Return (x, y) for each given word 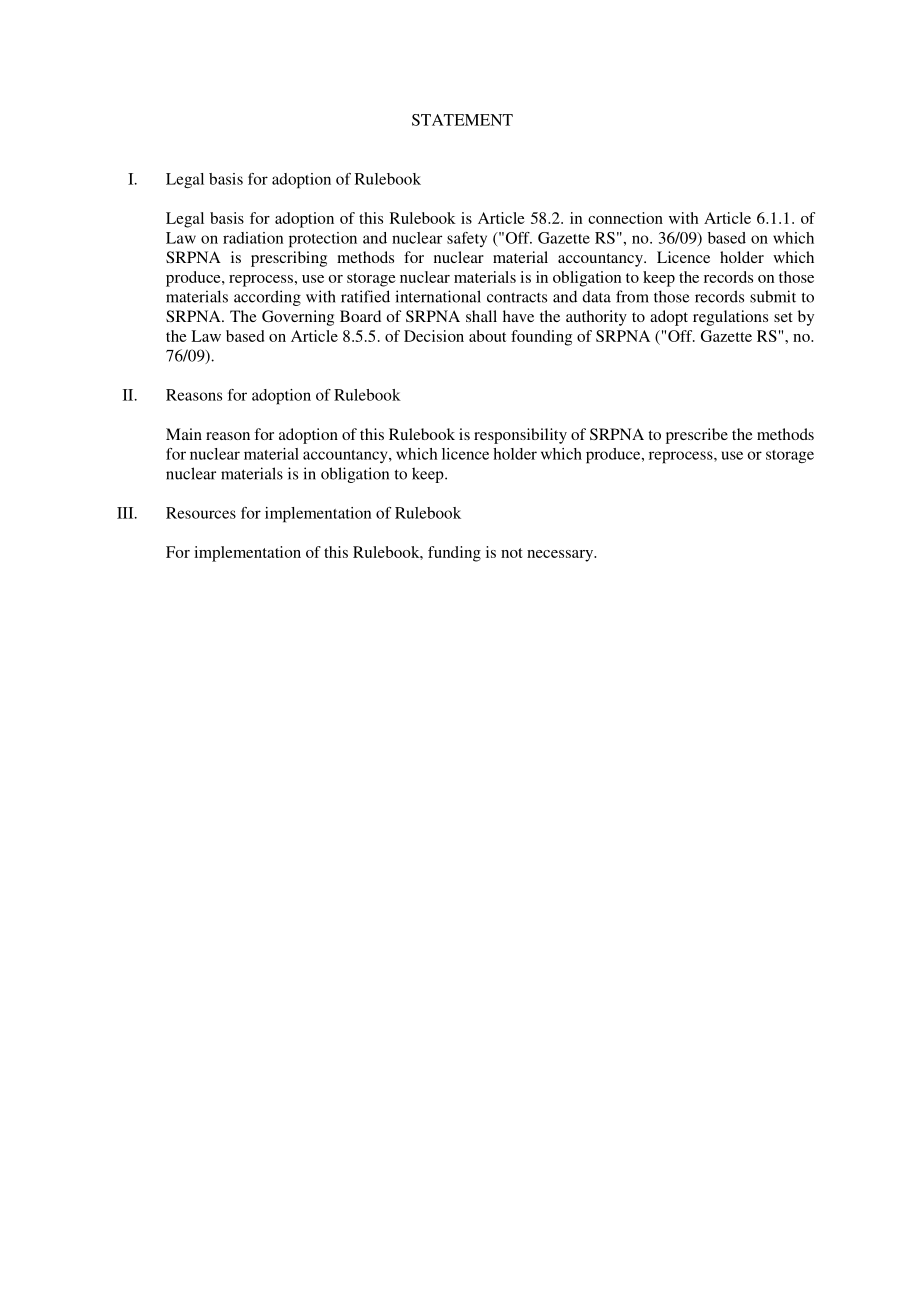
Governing (298, 318)
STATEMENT (462, 120)
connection (625, 218)
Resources (201, 513)
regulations (730, 318)
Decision (434, 336)
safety (467, 239)
